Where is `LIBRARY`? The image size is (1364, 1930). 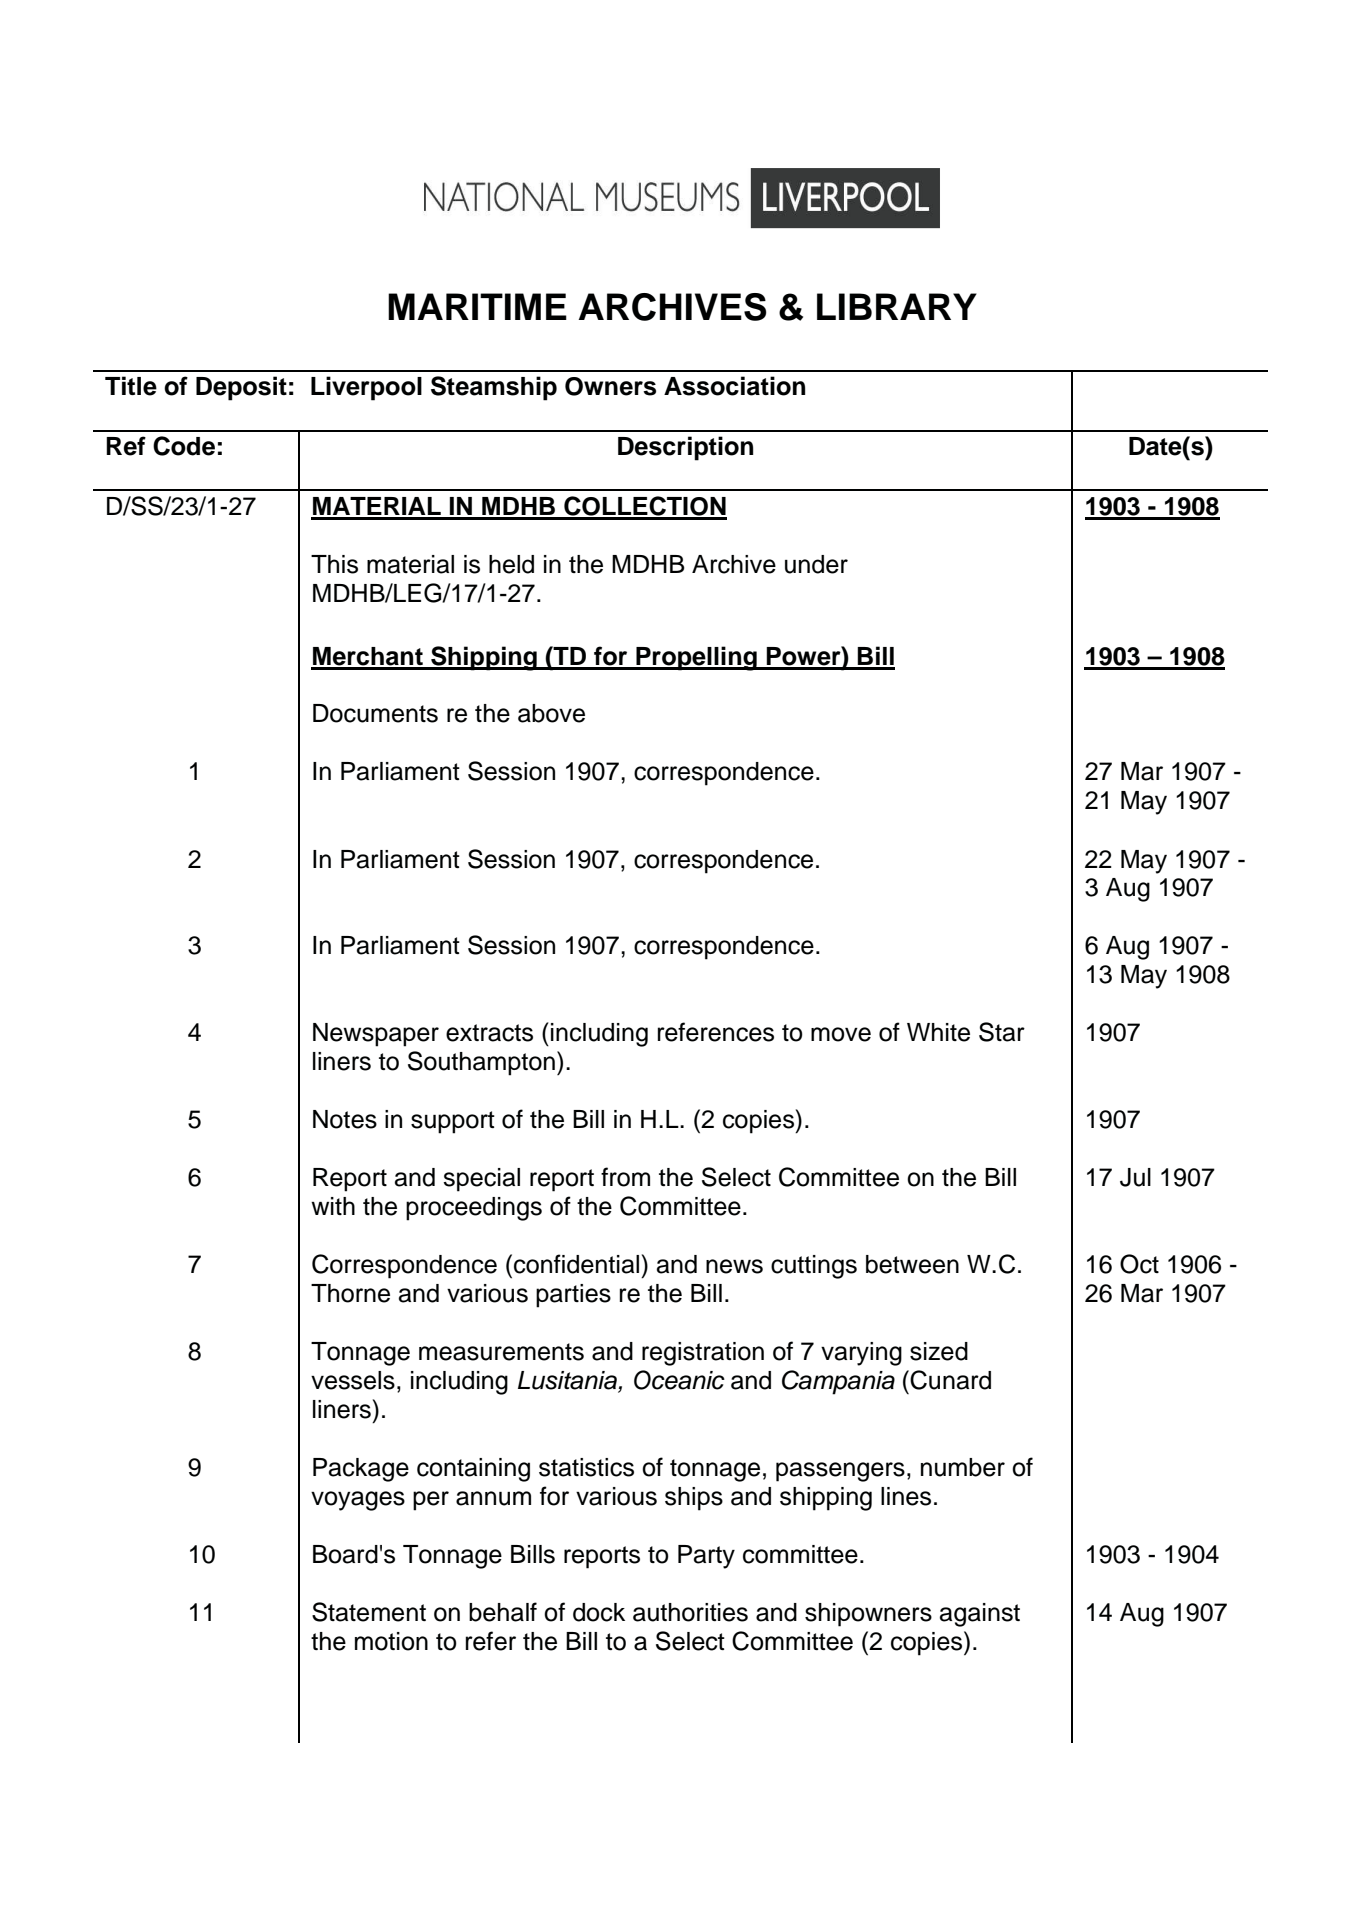
LIBRARY is located at coordinates (897, 306).
